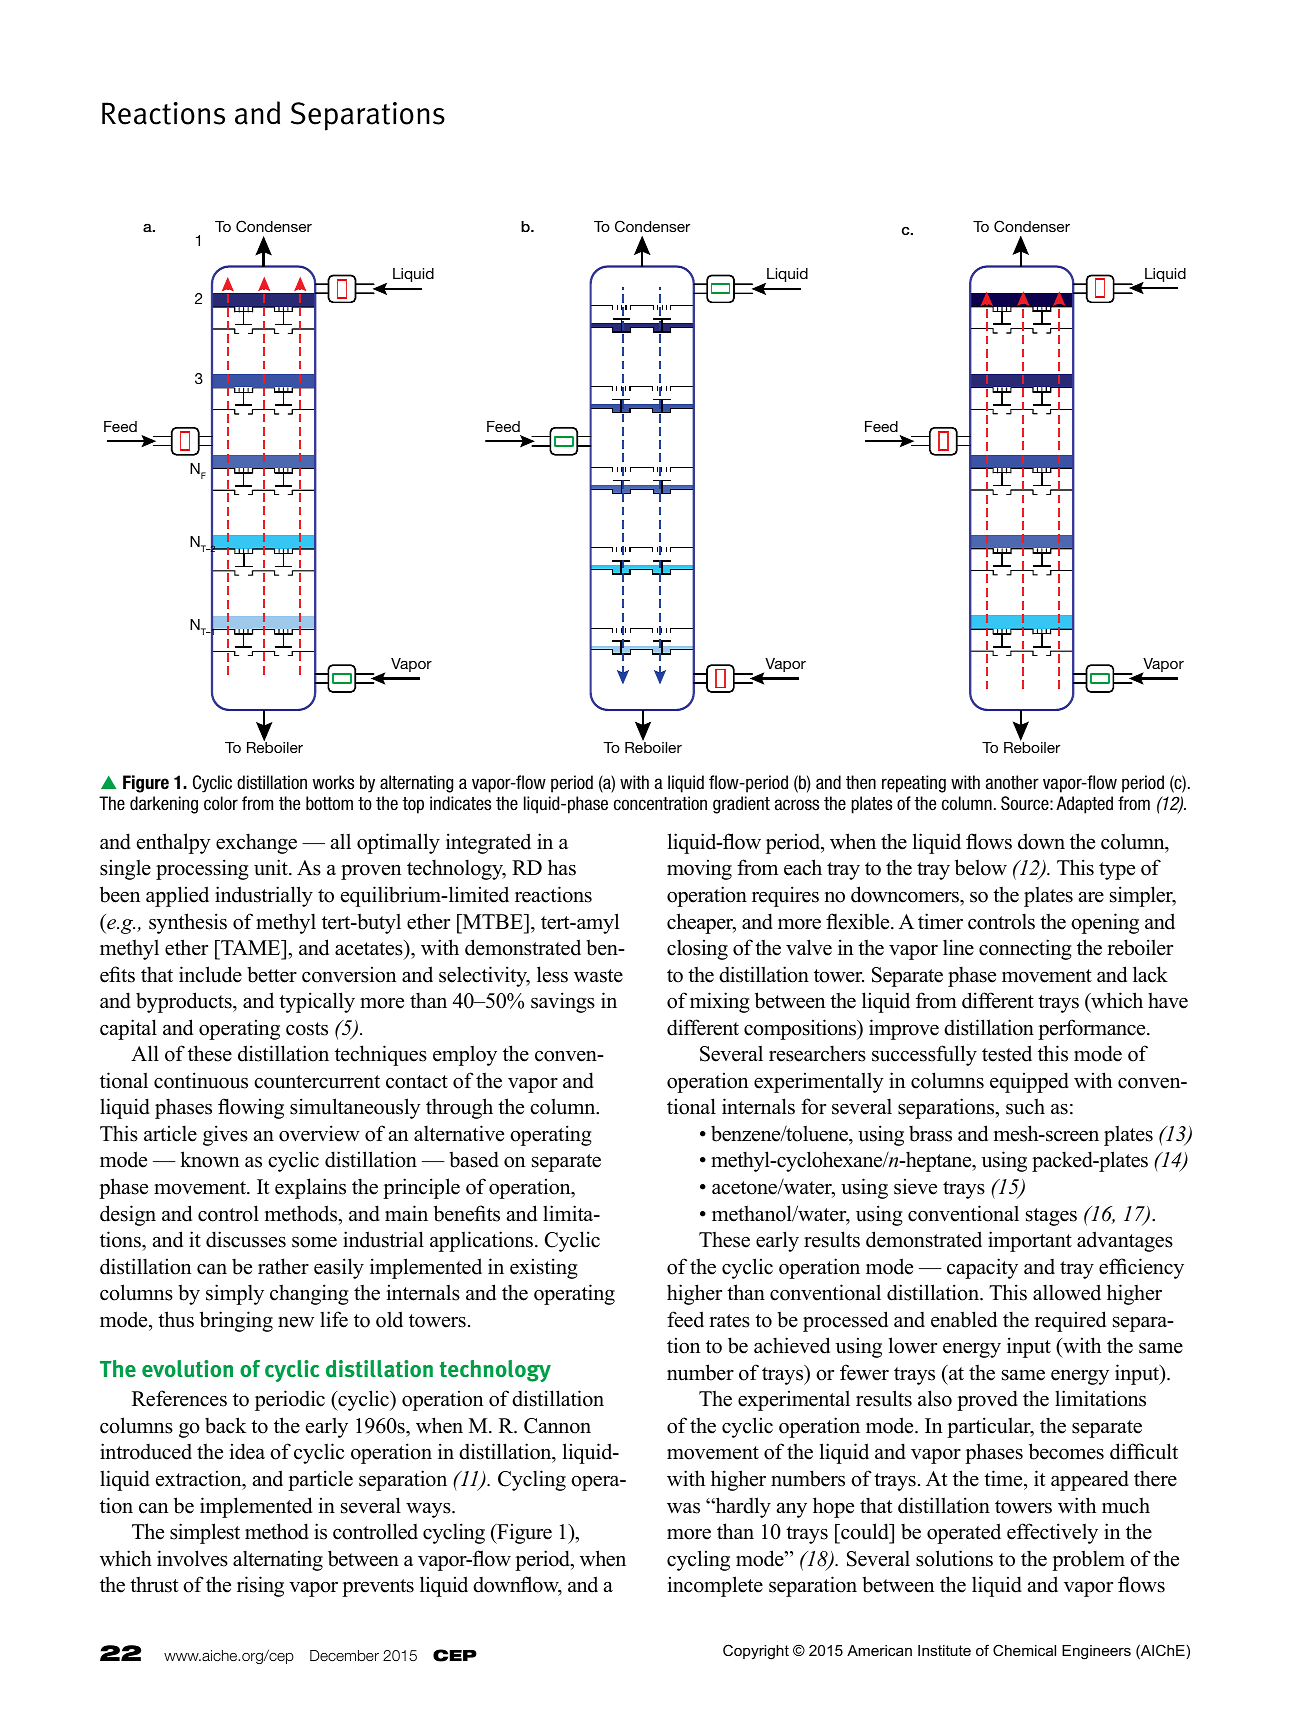 The height and width of the screenshot is (1732, 1294). Describe the element at coordinates (1051, 1217) in the screenshot. I see `stages` at that location.
